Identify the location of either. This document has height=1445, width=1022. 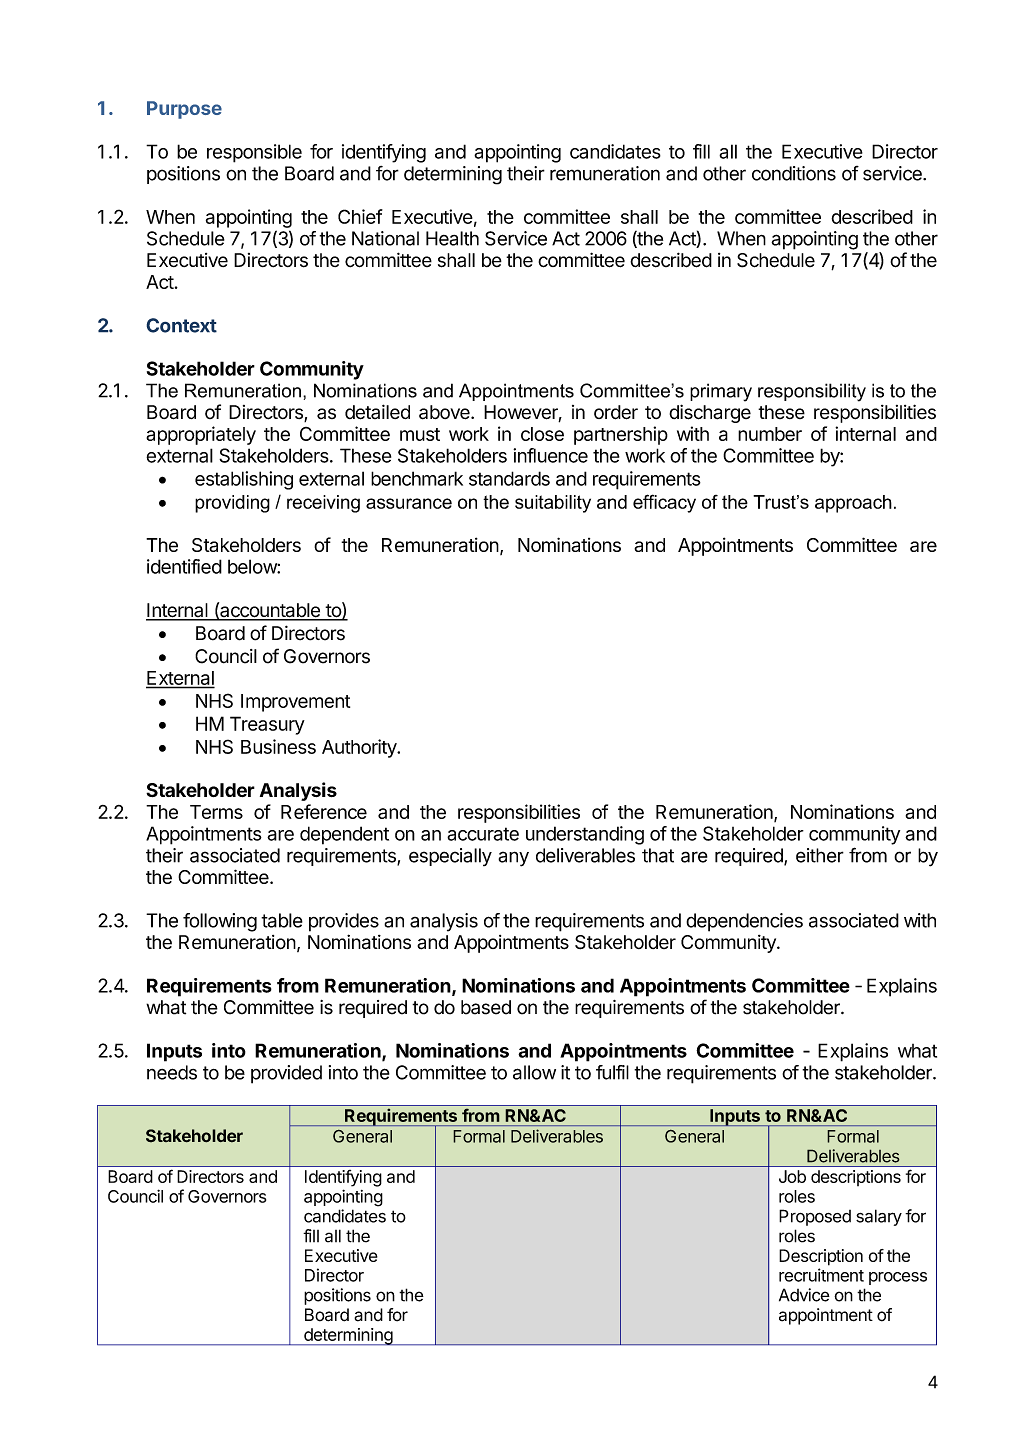
(820, 855).
